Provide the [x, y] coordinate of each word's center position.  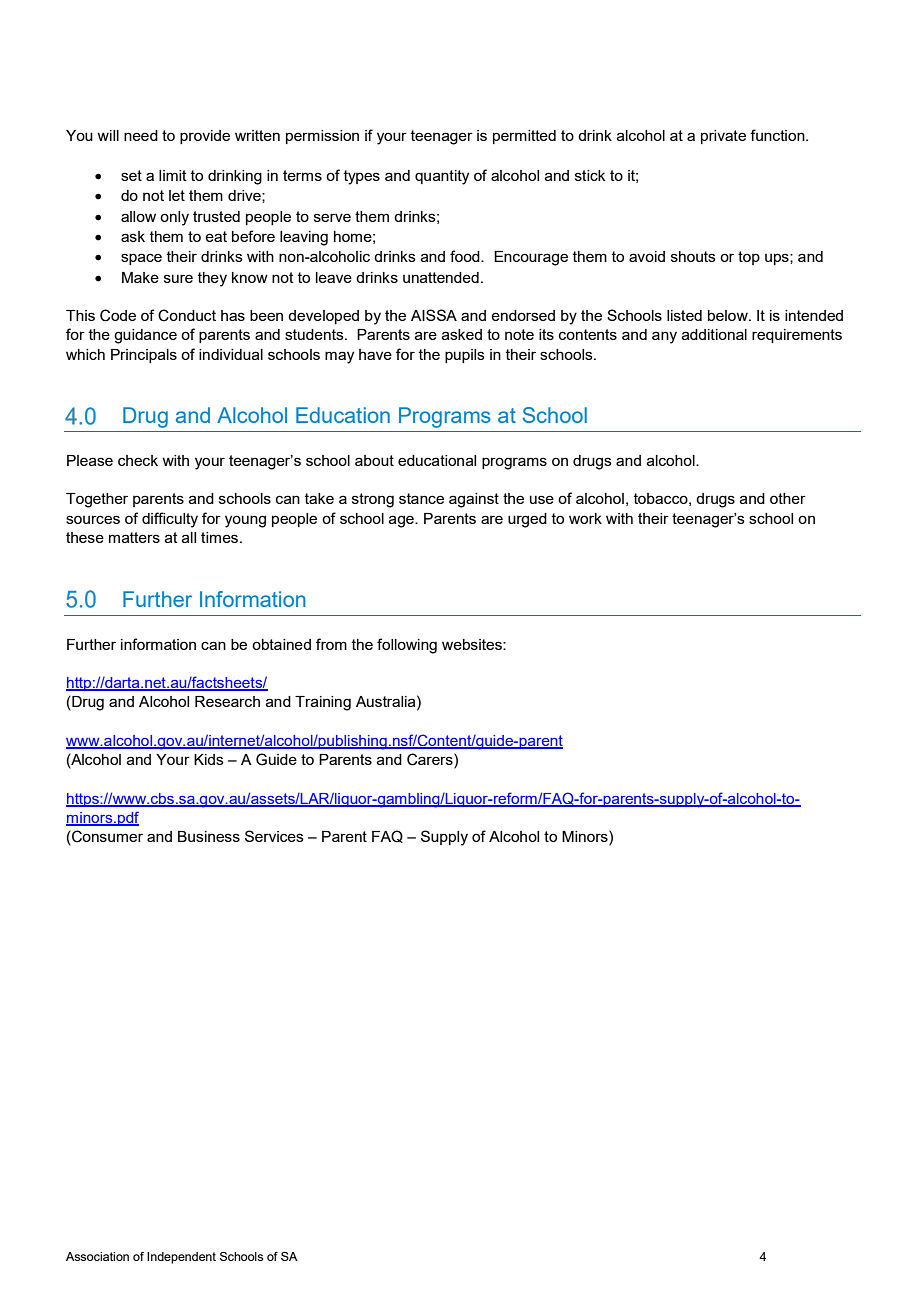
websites [473, 644]
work [585, 518]
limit [173, 175]
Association [97, 1256]
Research [227, 701]
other [788, 498]
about [374, 460]
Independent [181, 1258]
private [723, 137]
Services [274, 836]
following [407, 646]
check [138, 460]
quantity [442, 177]
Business [209, 836]
